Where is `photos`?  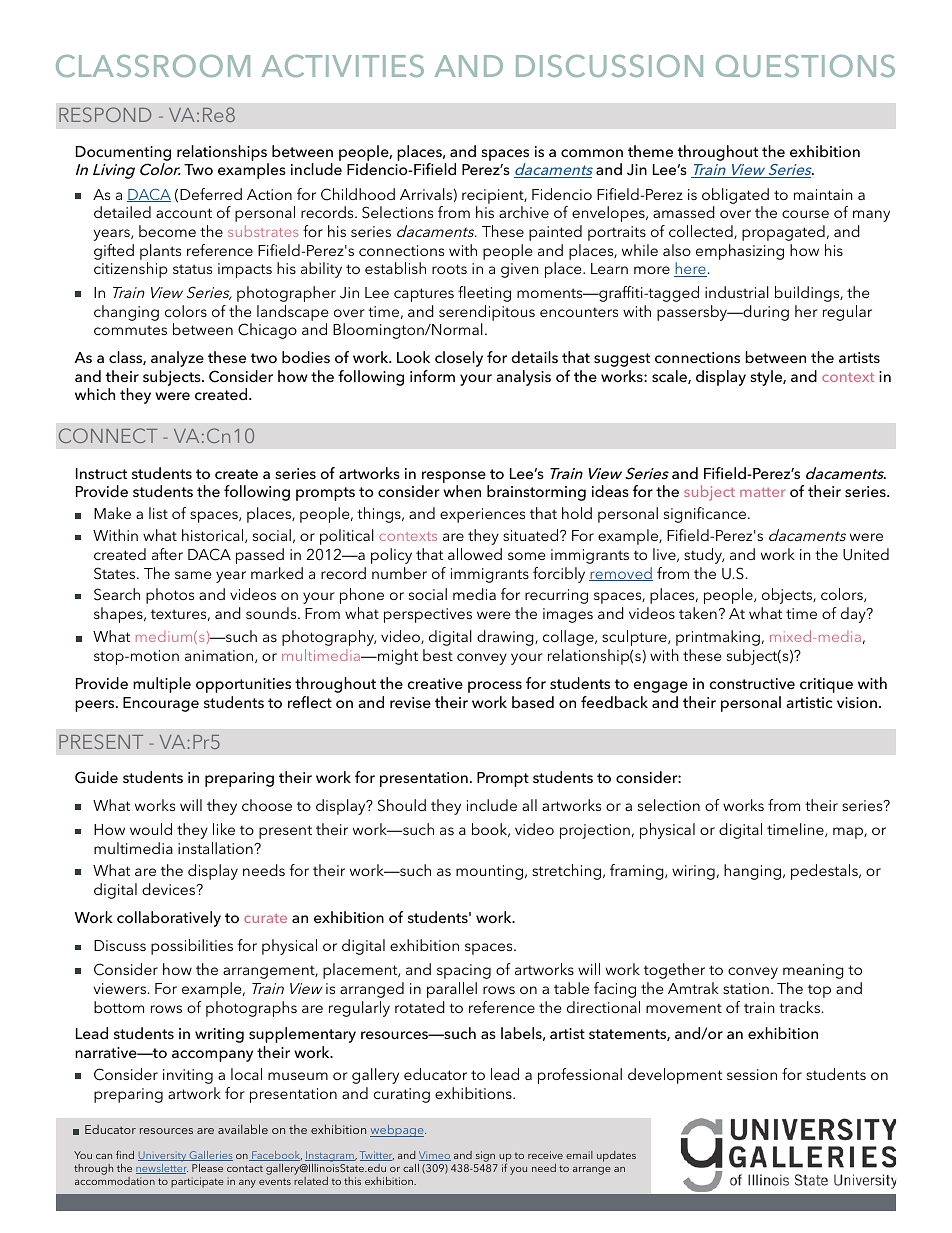
photos is located at coordinates (170, 596).
